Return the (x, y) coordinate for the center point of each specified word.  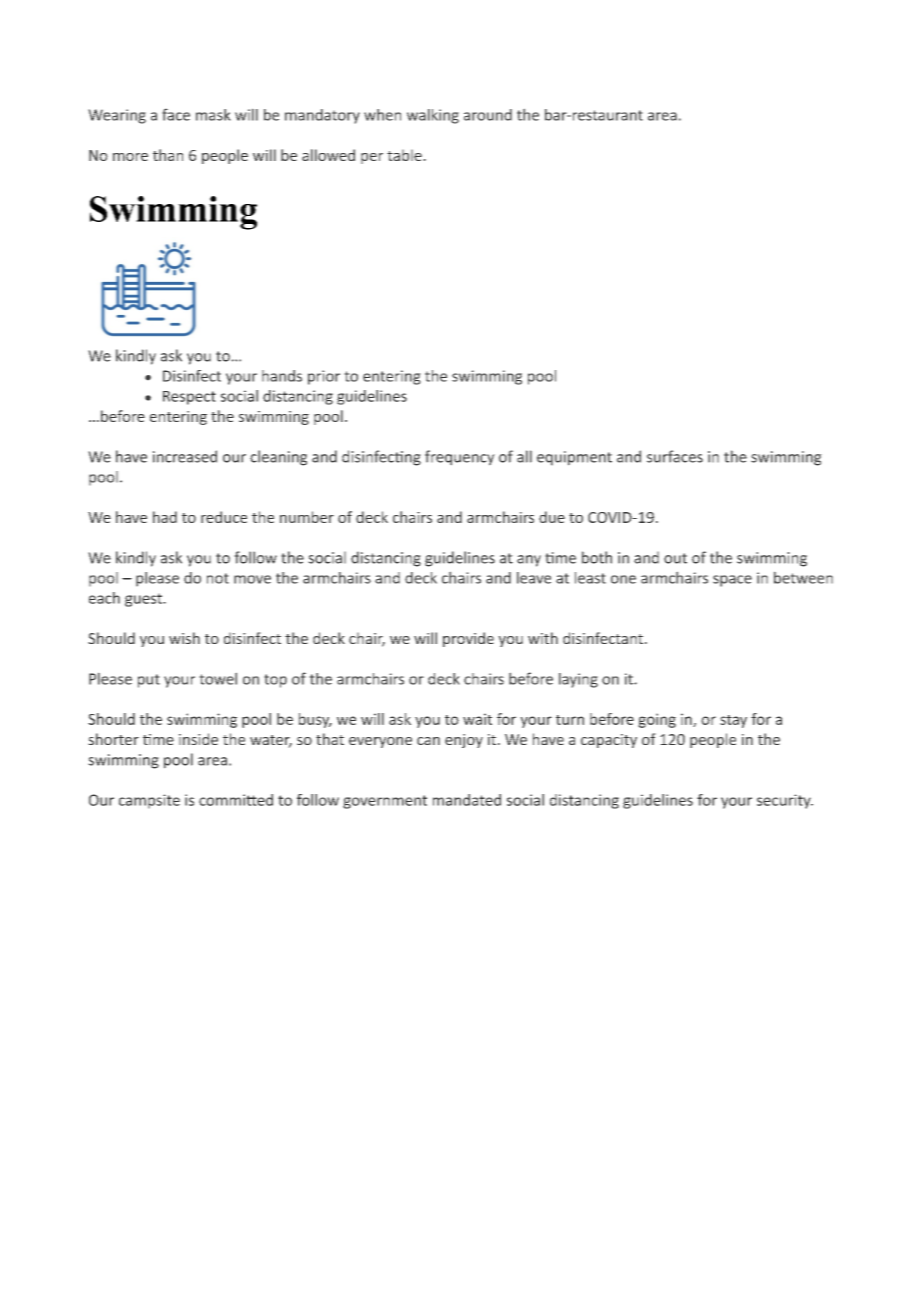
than (168, 155)
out (675, 558)
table (405, 155)
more (130, 157)
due (552, 517)
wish (184, 638)
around (488, 115)
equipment (574, 458)
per (372, 158)
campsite (149, 801)
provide (468, 639)
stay (733, 721)
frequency (460, 458)
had (165, 517)
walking (433, 116)
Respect (189, 398)
